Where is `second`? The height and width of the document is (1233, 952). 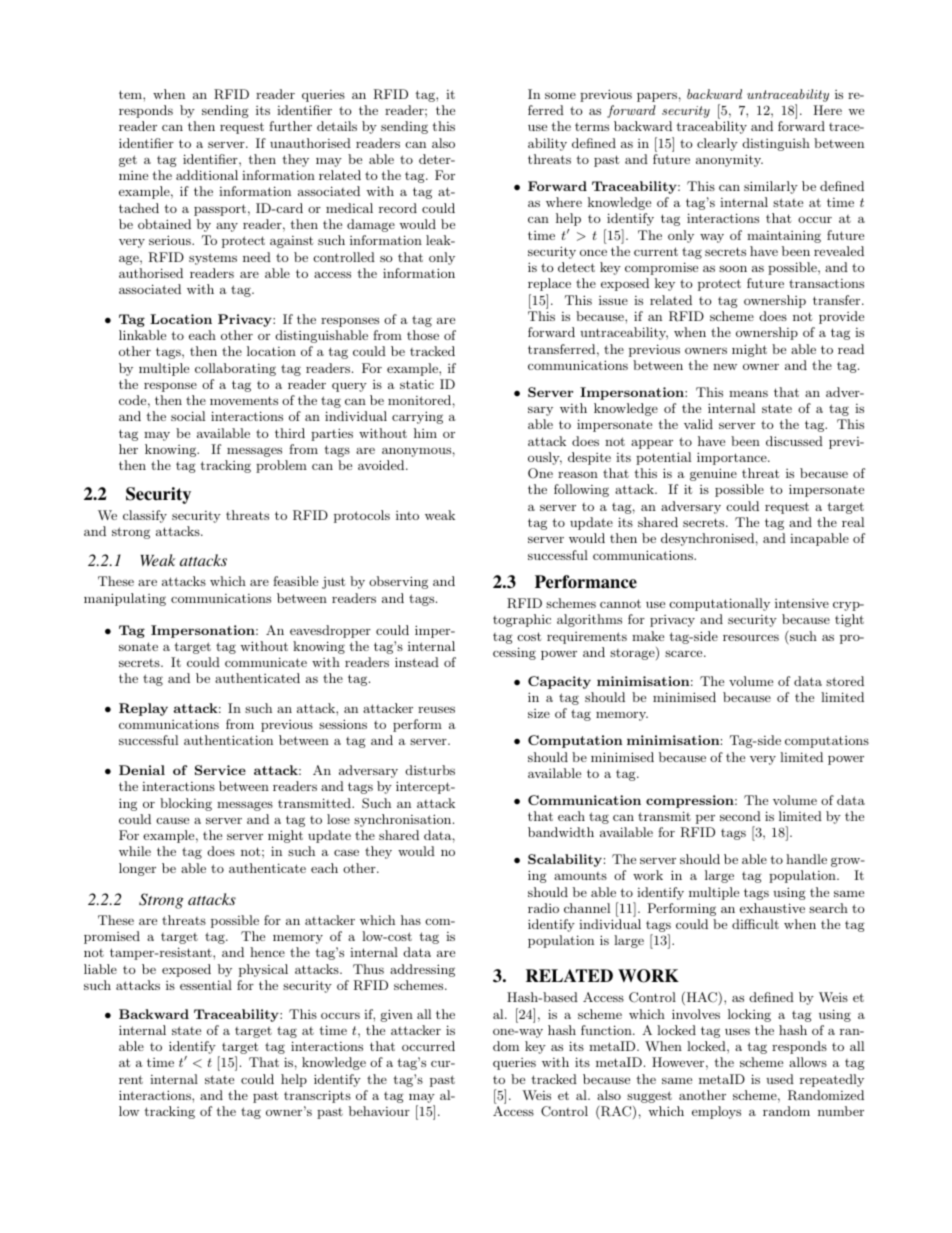 second is located at coordinates (740, 816).
